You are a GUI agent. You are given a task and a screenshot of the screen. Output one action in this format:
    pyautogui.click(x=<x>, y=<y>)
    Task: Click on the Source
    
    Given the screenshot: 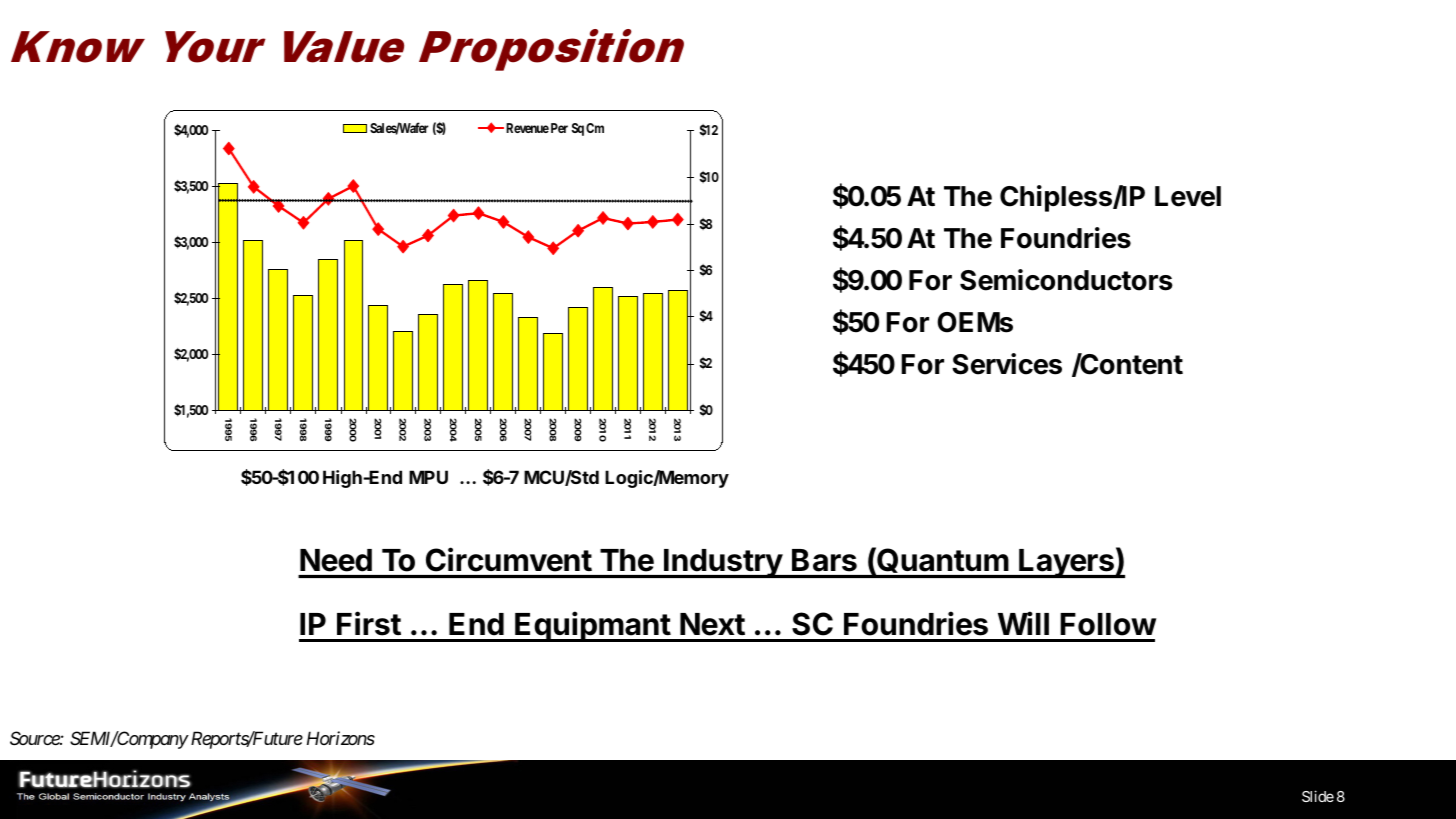 What is the action you would take?
    pyautogui.click(x=35, y=738)
